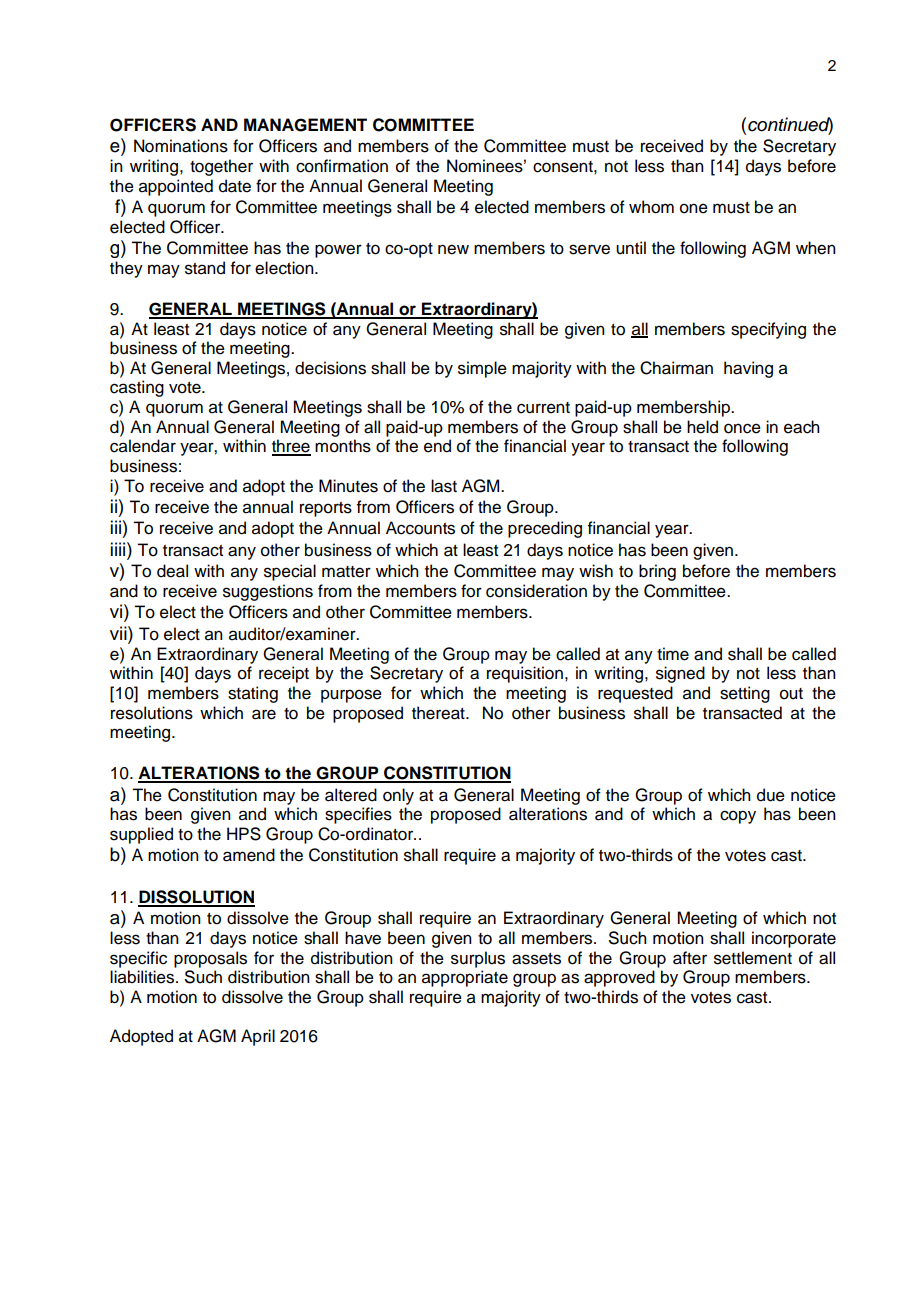 This screenshot has width=924, height=1308. I want to click on deal, so click(172, 571).
